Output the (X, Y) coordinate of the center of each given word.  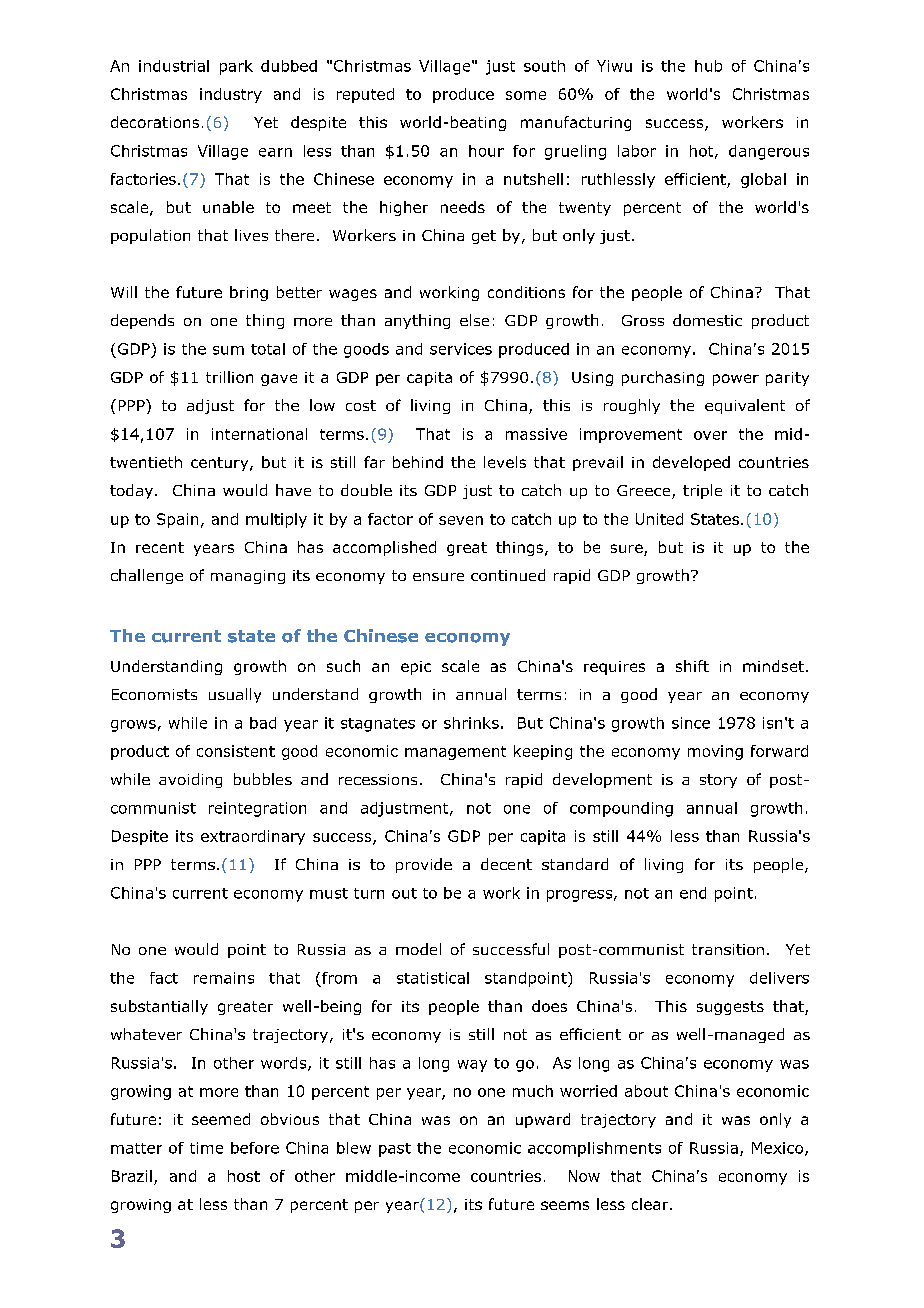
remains (224, 978)
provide (424, 865)
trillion (229, 377)
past (395, 1150)
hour (486, 151)
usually (235, 695)
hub (708, 66)
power (736, 380)
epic (416, 668)
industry (231, 95)
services (461, 349)
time (206, 1148)
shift (692, 666)
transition (728, 949)
